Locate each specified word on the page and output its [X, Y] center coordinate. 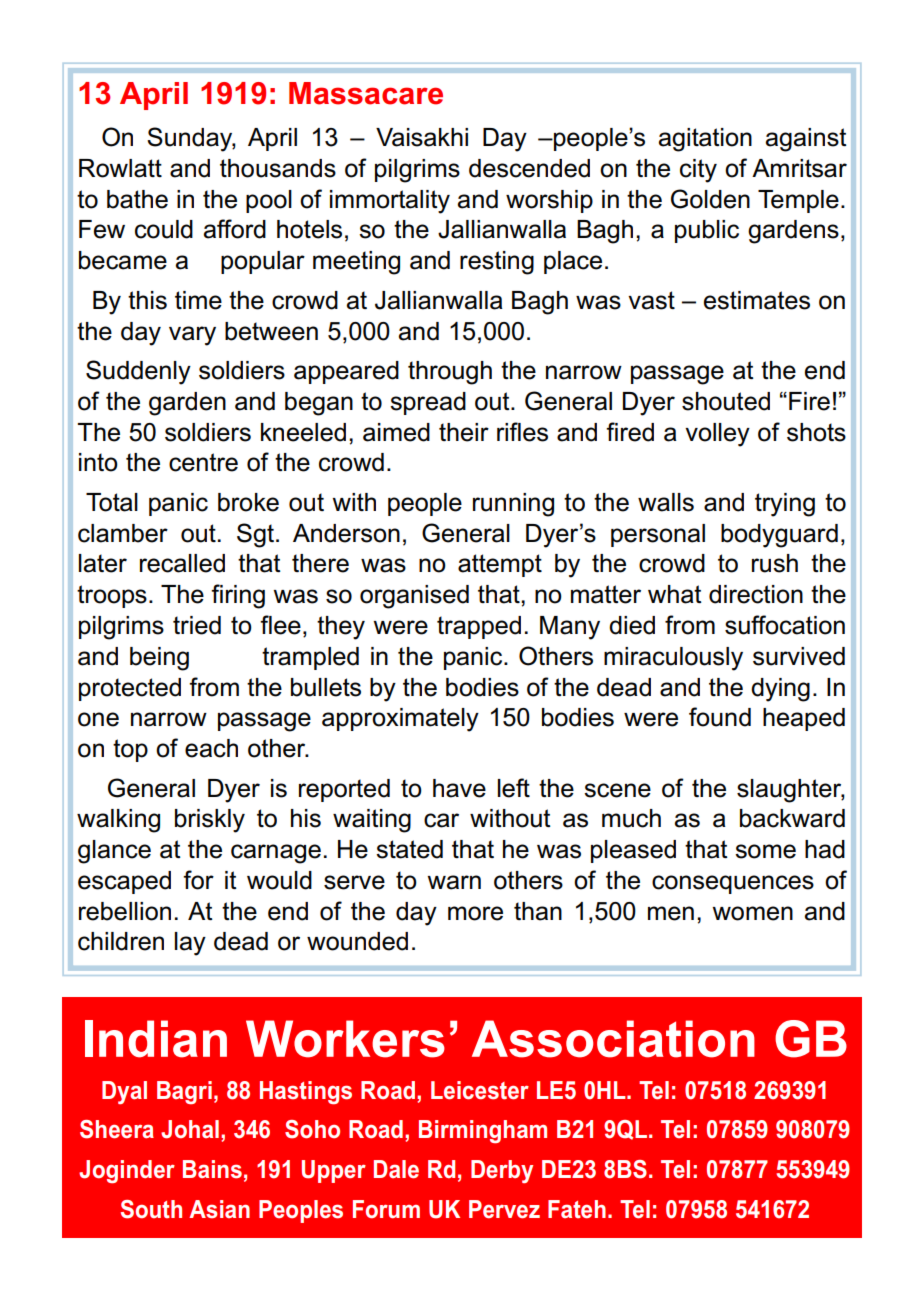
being [159, 659]
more [475, 913]
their [464, 432]
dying [780, 690]
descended [529, 168]
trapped [479, 627]
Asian [219, 1209]
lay [190, 944]
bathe [137, 199]
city [698, 171]
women [752, 913]
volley [717, 435]
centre [203, 462]
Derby [502, 1171]
